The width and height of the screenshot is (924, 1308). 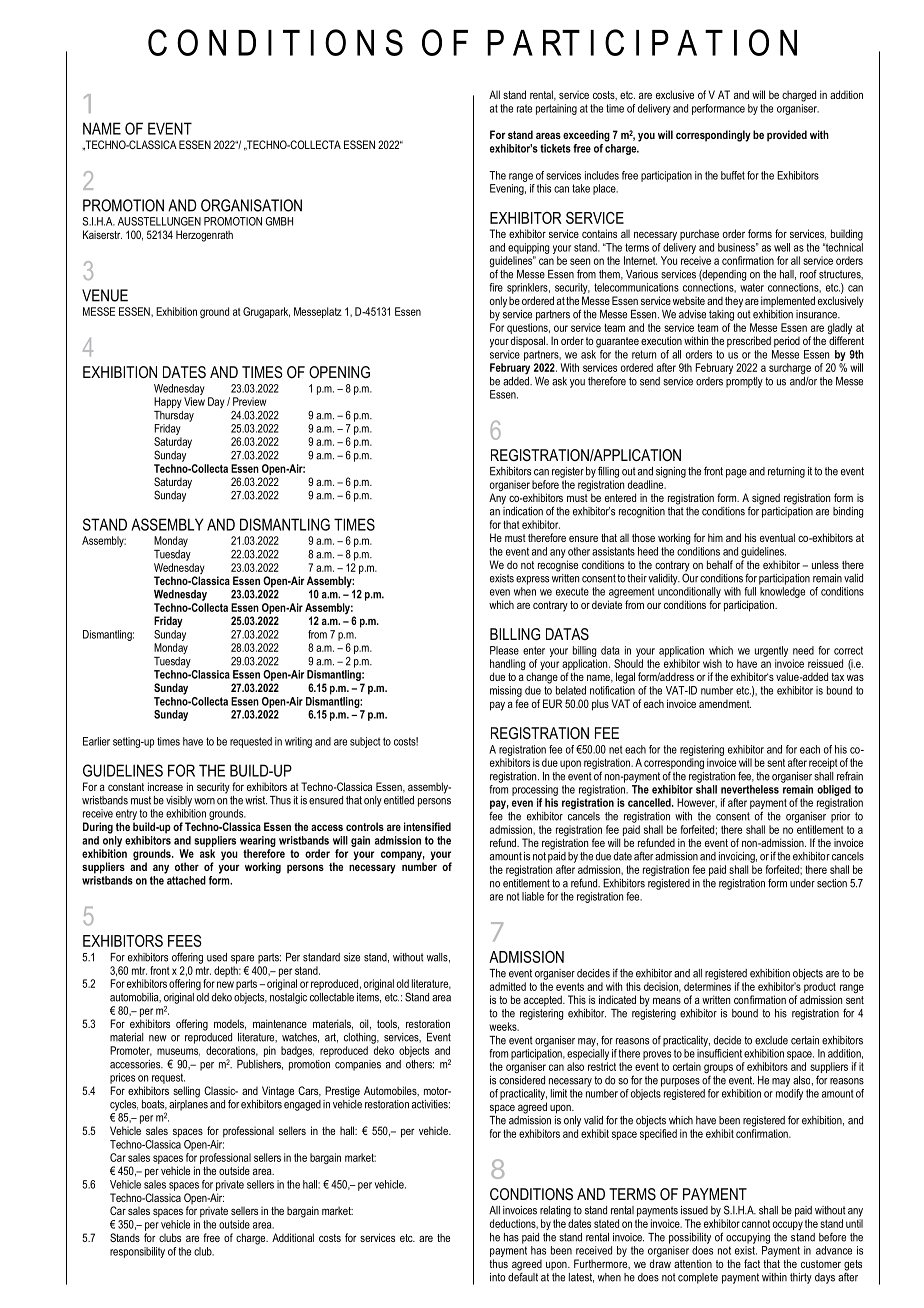 I want to click on rate, so click(x=524, y=108).
